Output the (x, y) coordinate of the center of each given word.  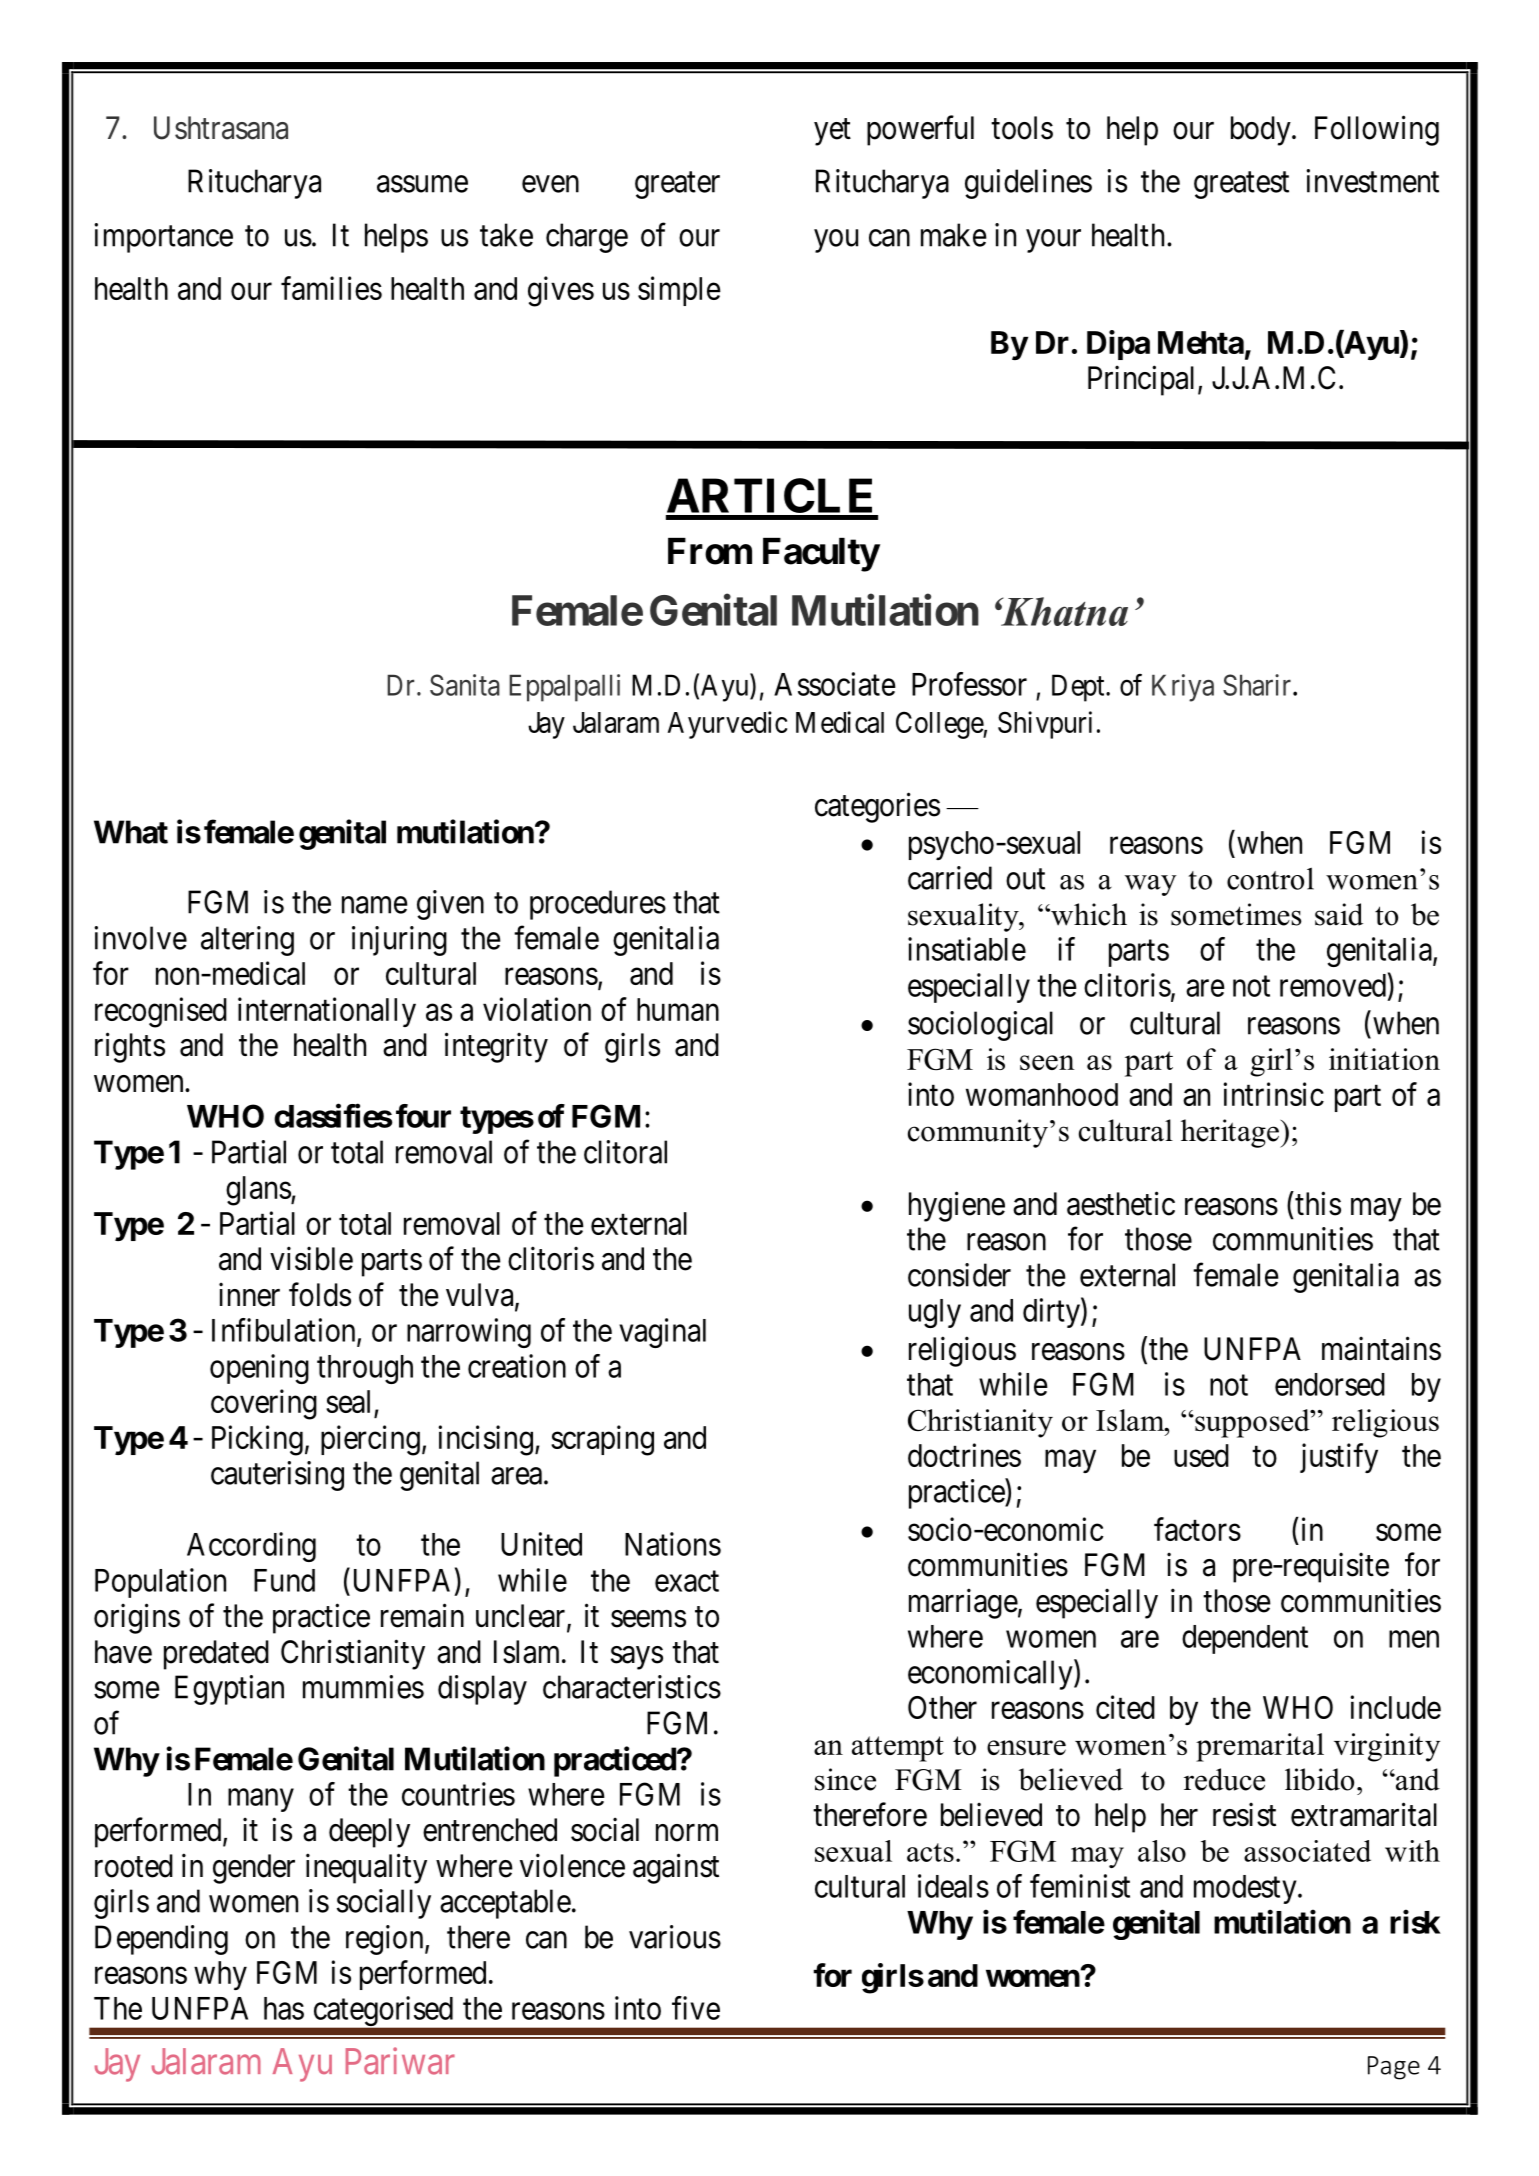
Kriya (1183, 688)
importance (163, 238)
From (710, 551)
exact (687, 1581)
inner (249, 1294)
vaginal (662, 1333)
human (678, 1009)
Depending (161, 1940)
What (131, 832)
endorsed (1330, 1384)
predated (216, 1655)
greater (677, 185)
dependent (1245, 1639)
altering (247, 941)
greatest (1241, 185)
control (1270, 878)
